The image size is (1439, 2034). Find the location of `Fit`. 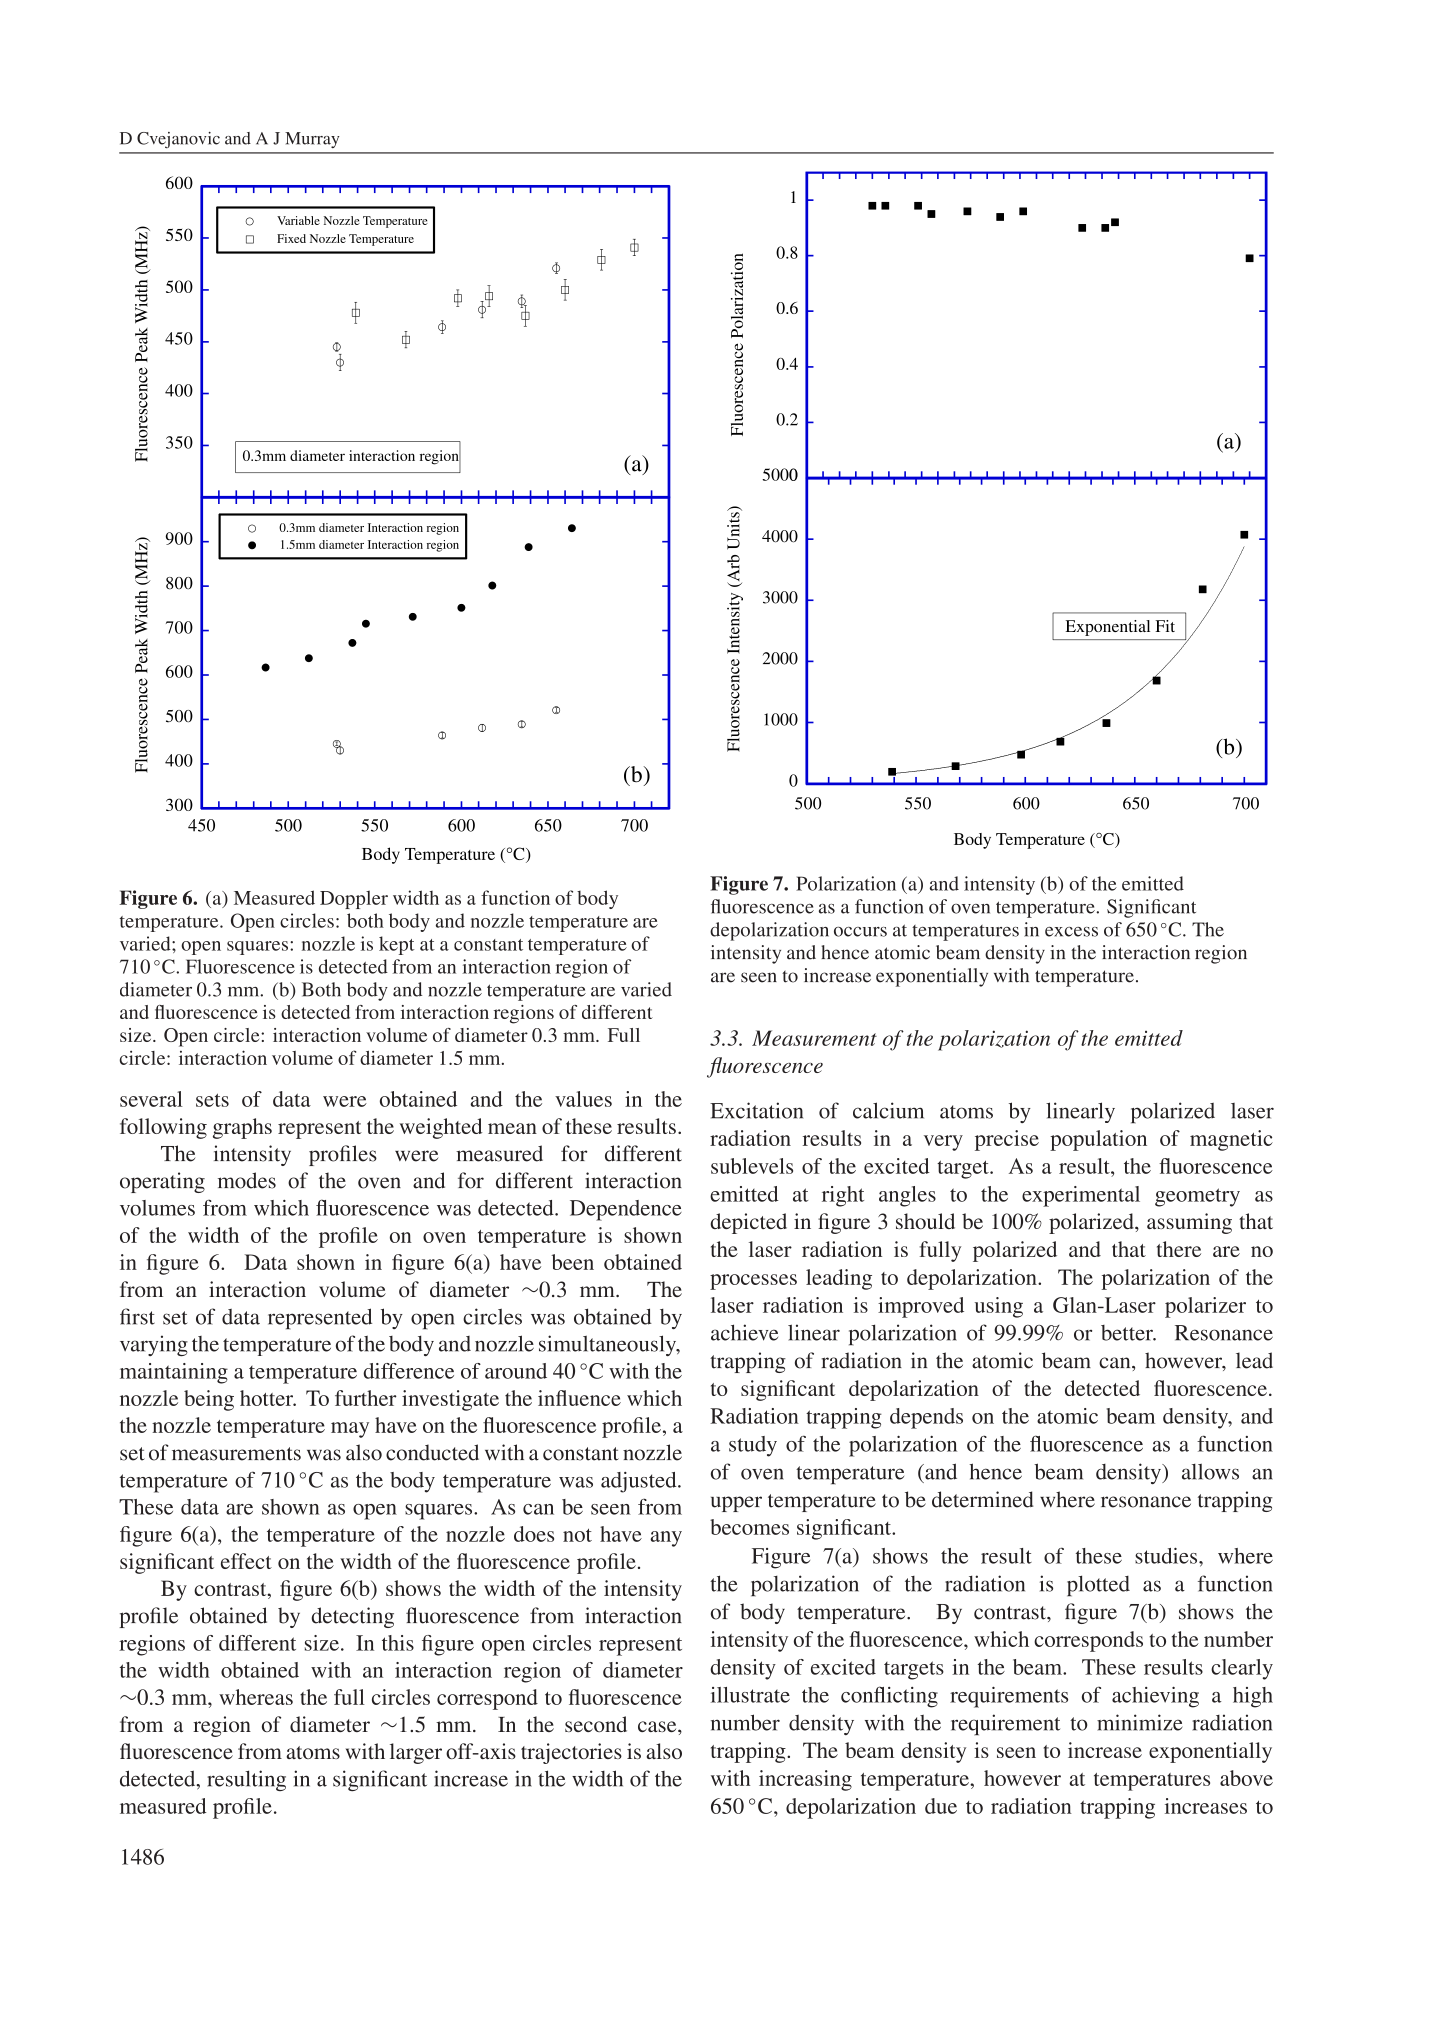

Fit is located at coordinates (1165, 626).
